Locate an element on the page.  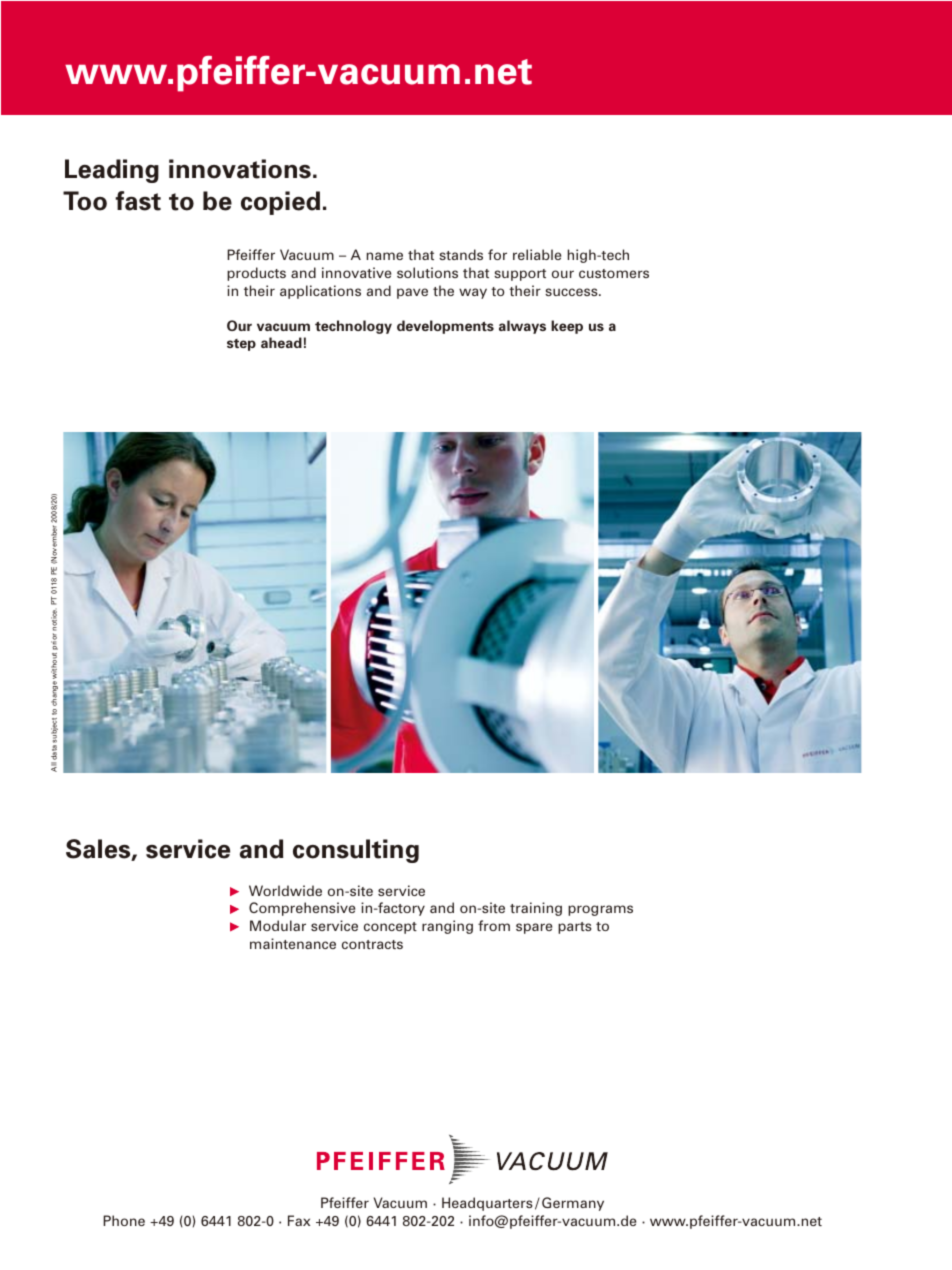
reliable is located at coordinates (537, 254).
